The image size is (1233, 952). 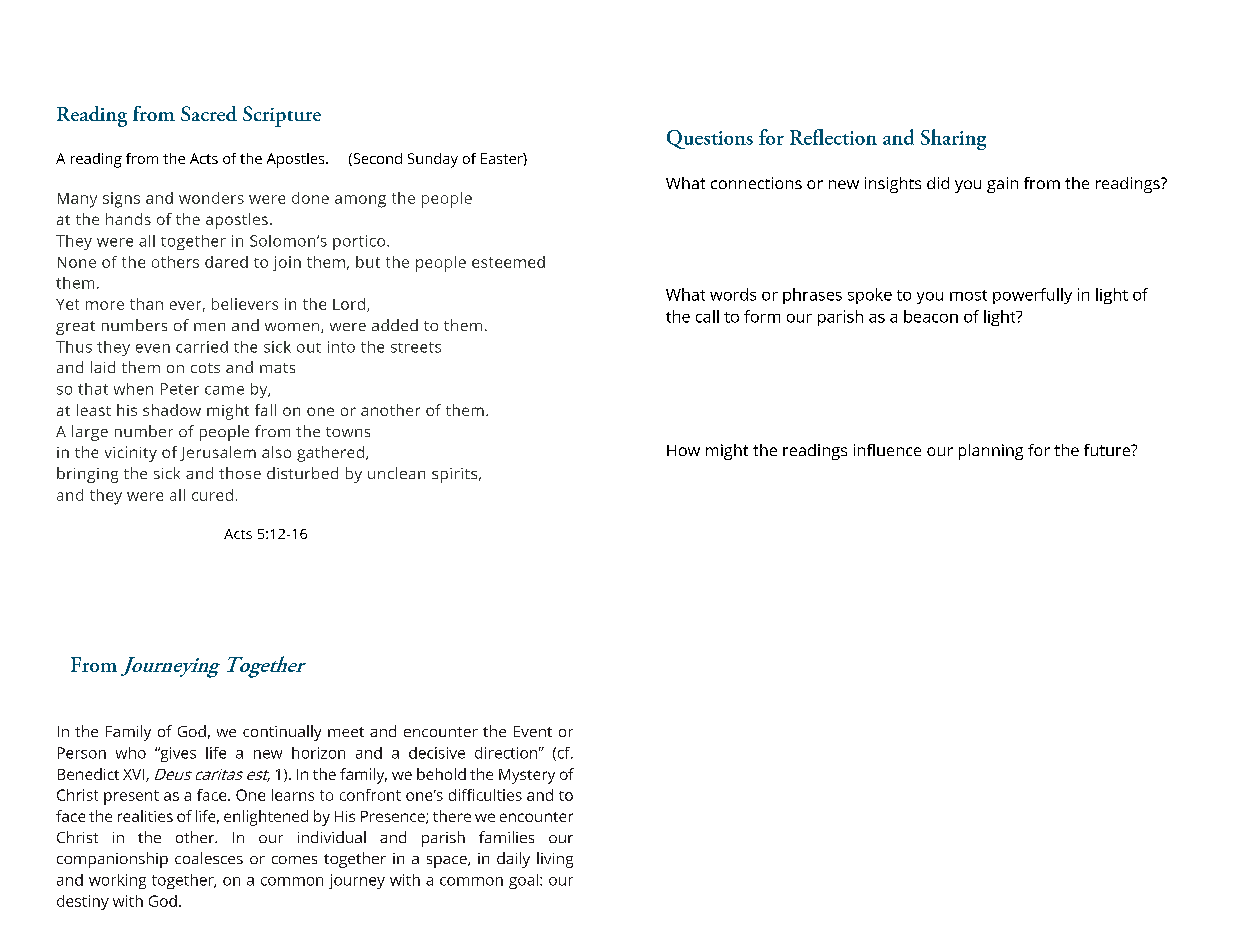 What do you see at coordinates (209, 858) in the image?
I see `coalesces` at bounding box center [209, 858].
